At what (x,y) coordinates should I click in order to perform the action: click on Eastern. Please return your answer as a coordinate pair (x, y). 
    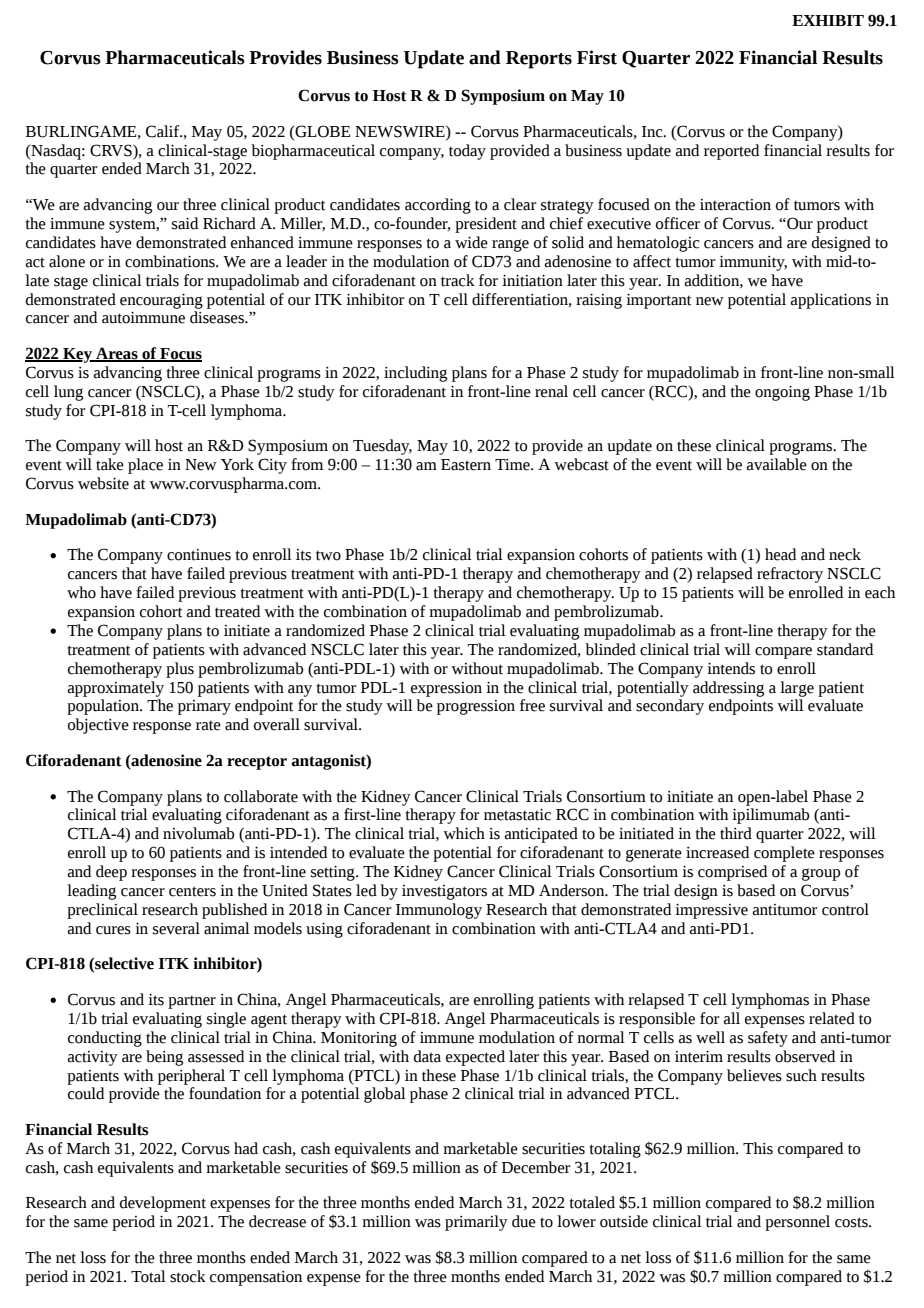
    Looking at the image, I should click on (466, 465).
